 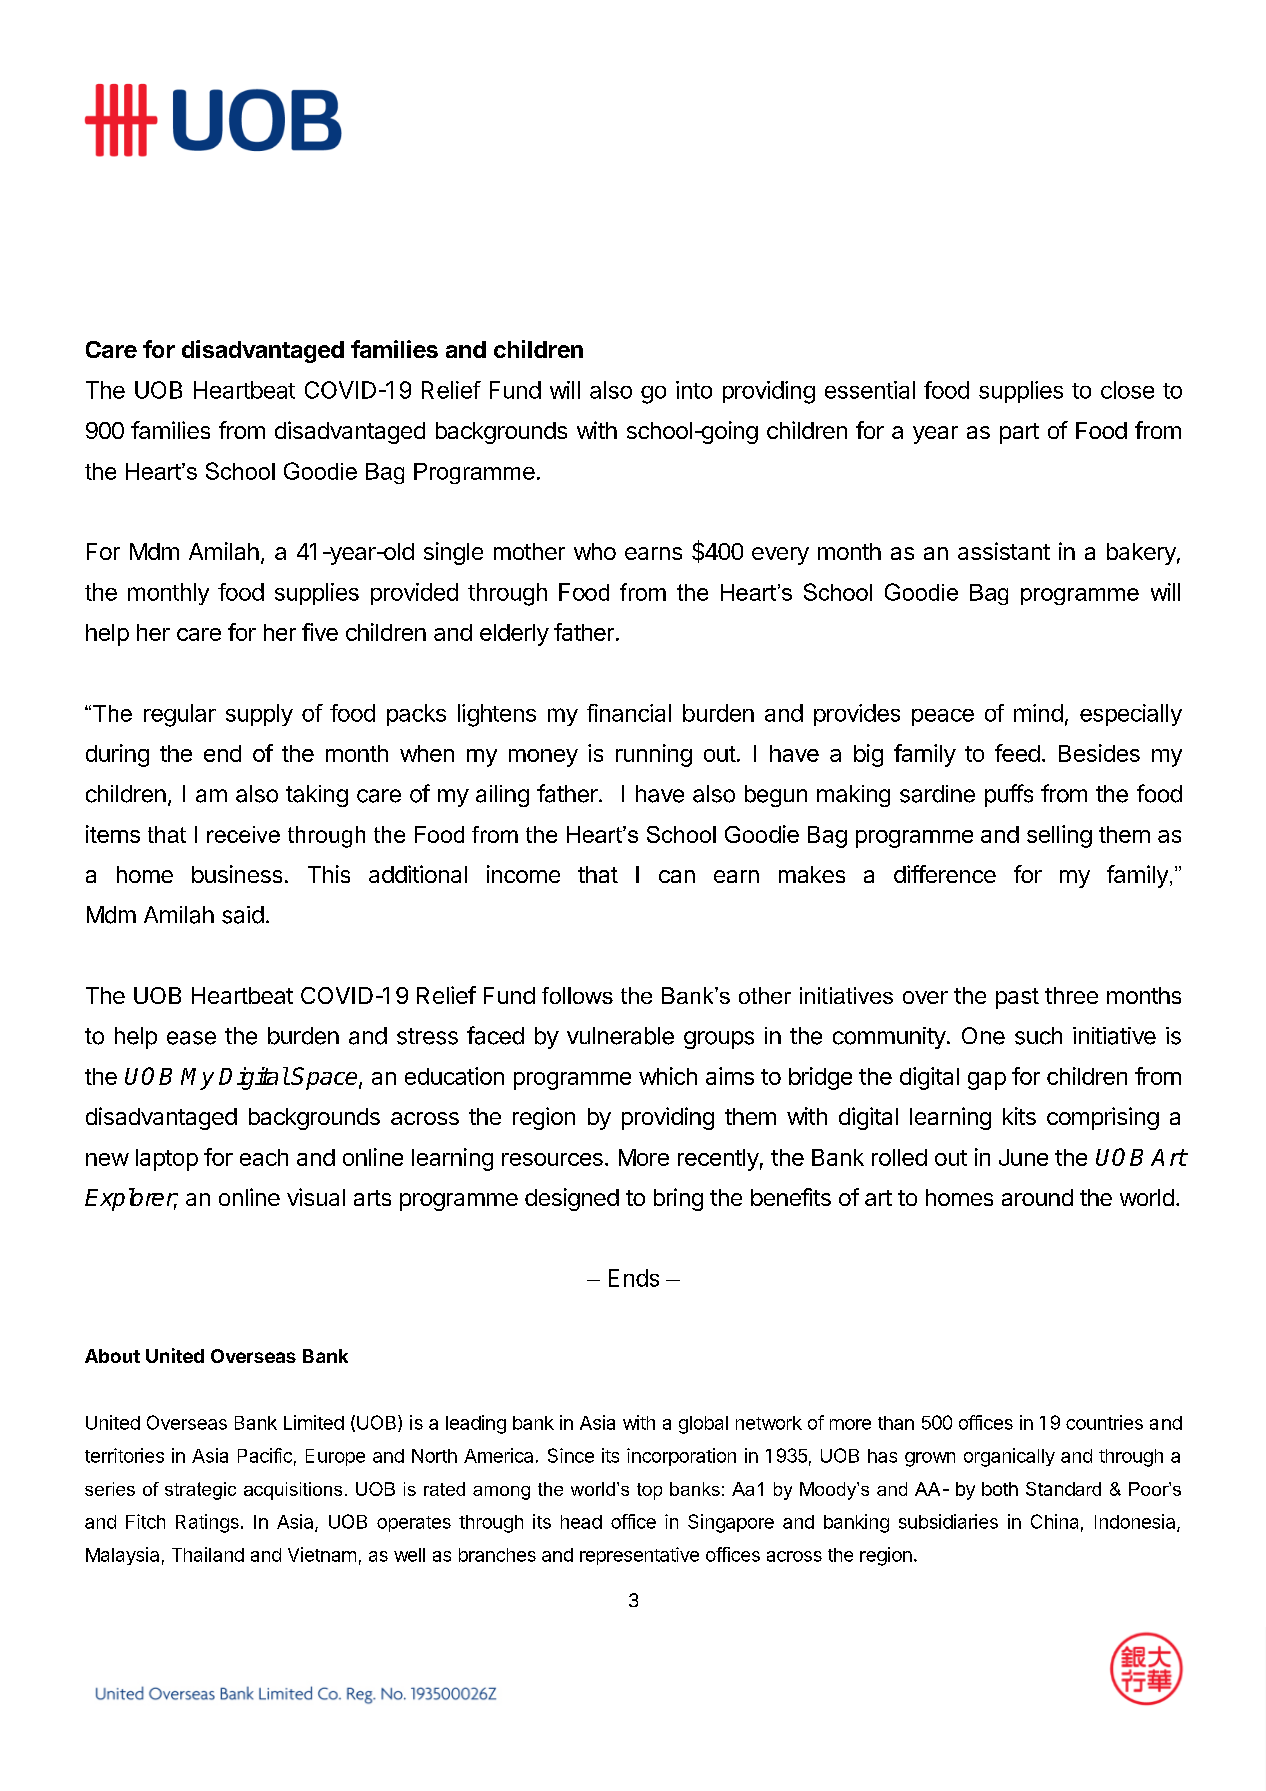 What do you see at coordinates (694, 390) in the screenshot?
I see `into` at bounding box center [694, 390].
